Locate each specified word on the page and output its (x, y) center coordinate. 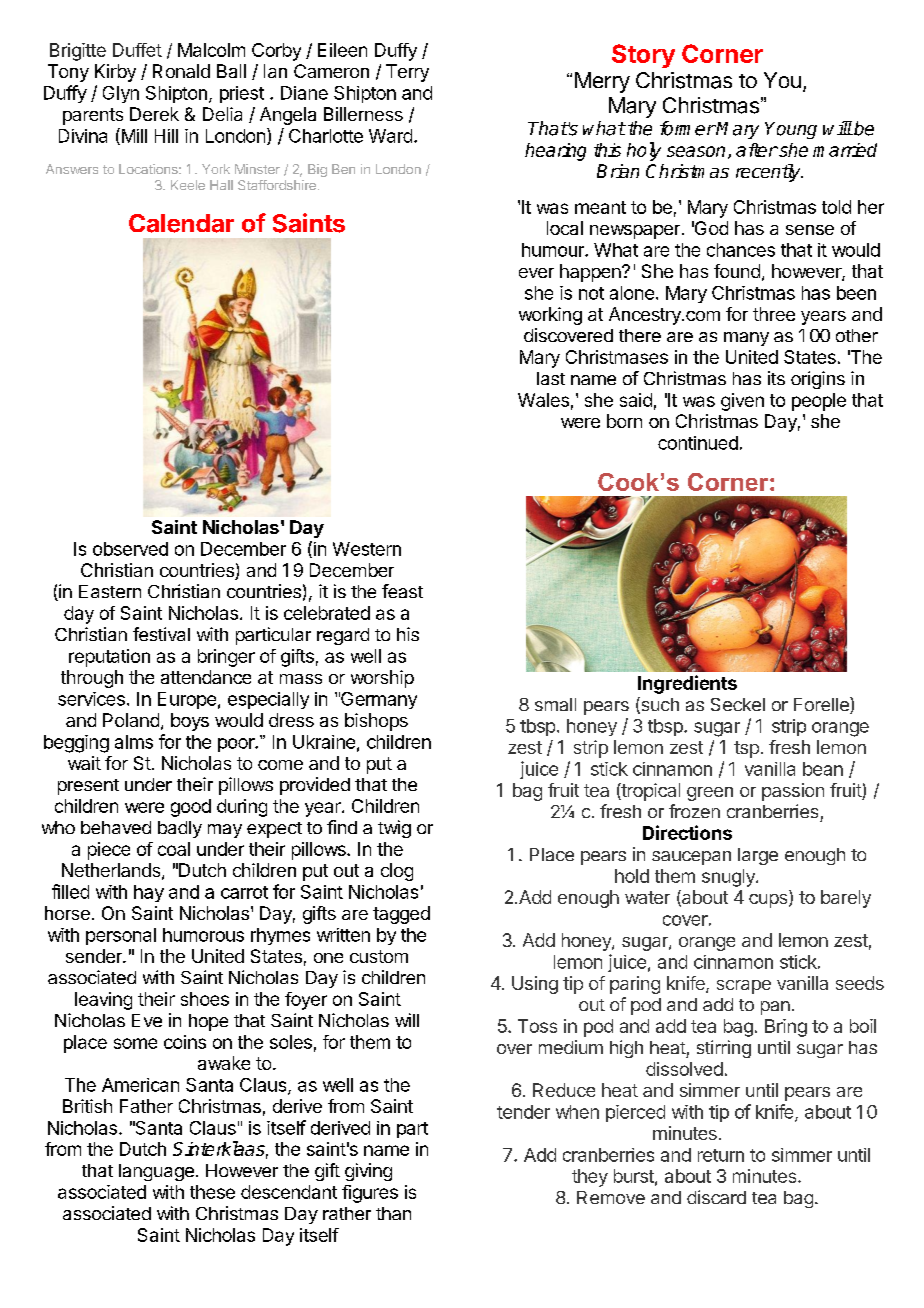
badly (180, 829)
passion (793, 792)
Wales (543, 400)
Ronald (181, 71)
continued (698, 443)
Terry (407, 73)
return (721, 1155)
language (156, 1172)
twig (394, 829)
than (393, 1213)
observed (130, 549)
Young (791, 130)
